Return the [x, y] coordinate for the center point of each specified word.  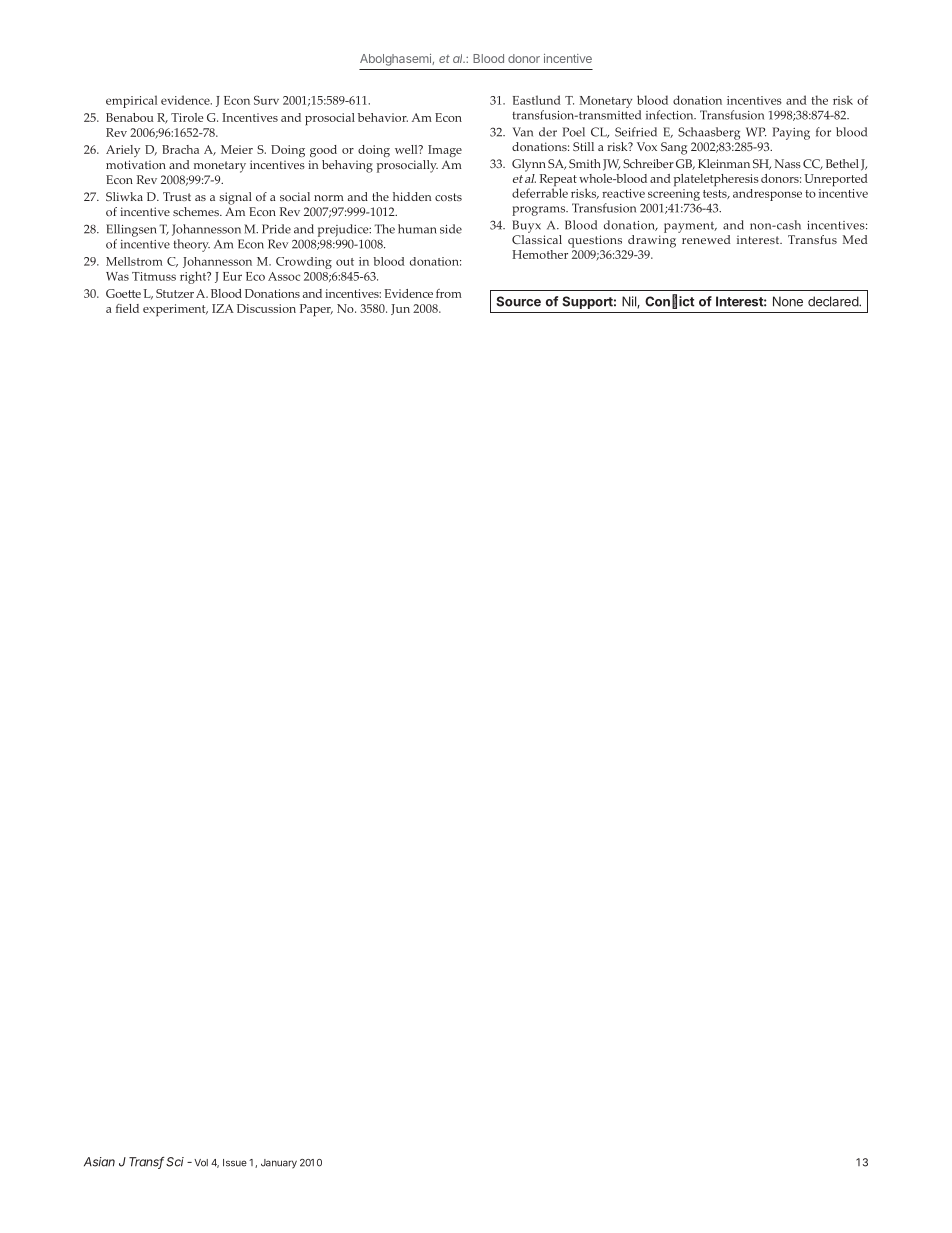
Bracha [180, 149]
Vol [201, 1163]
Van [523, 132]
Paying [791, 133]
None [788, 301]
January [279, 1164]
